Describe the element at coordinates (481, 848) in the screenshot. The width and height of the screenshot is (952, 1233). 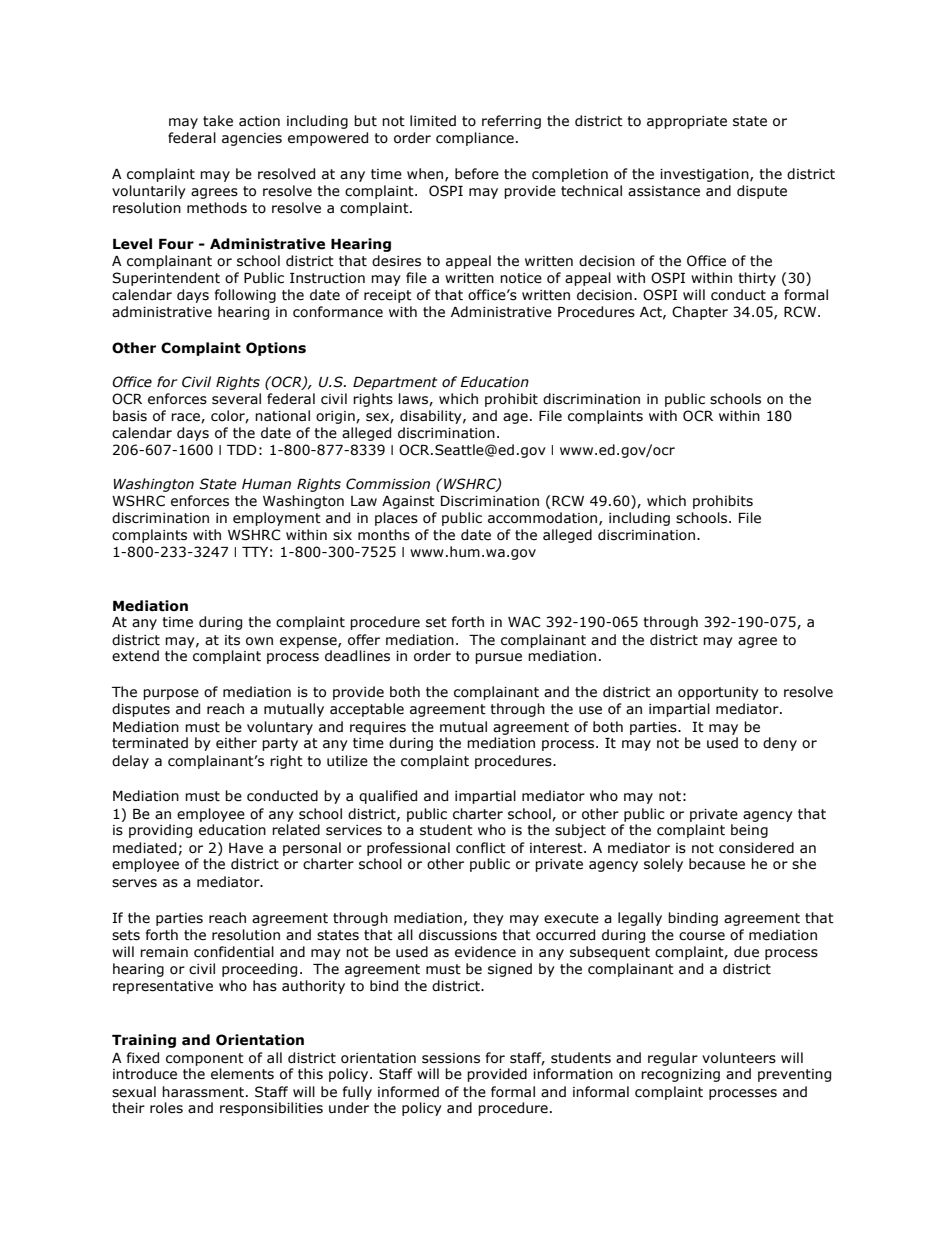
I see `conflict` at that location.
